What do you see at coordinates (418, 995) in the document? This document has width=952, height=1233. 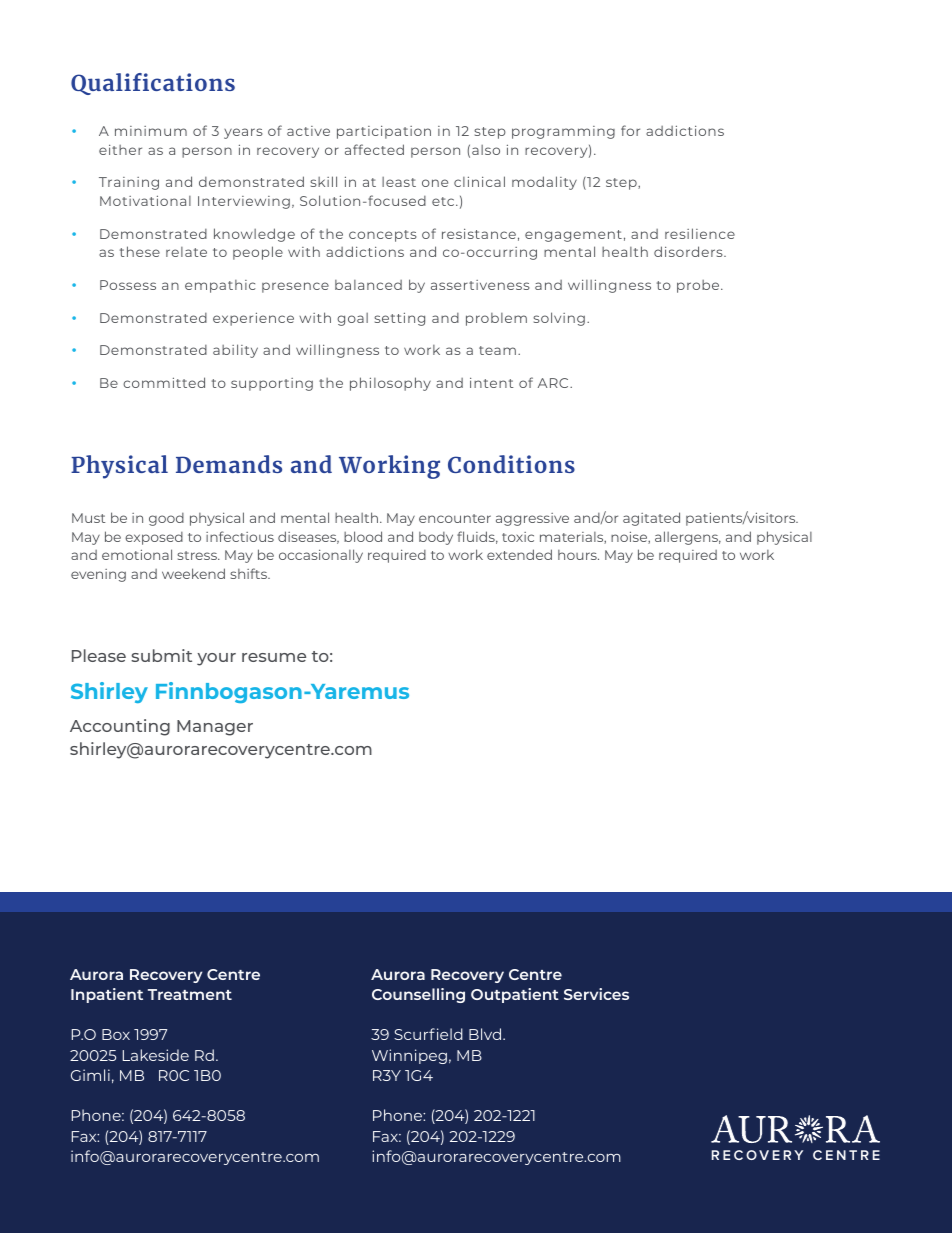 I see `Counselling` at bounding box center [418, 995].
